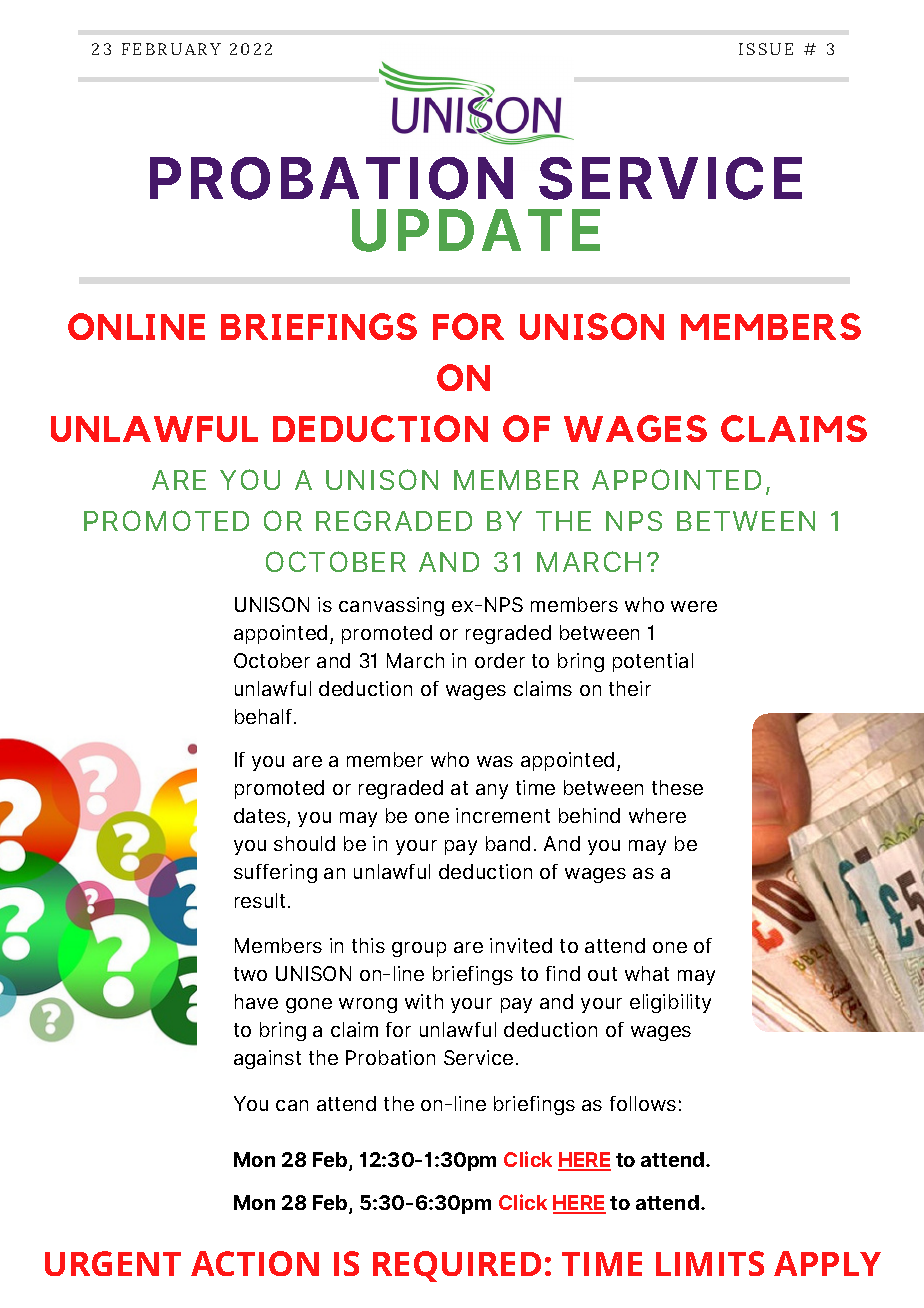 The height and width of the screenshot is (1308, 924). Describe the element at coordinates (476, 230) in the screenshot. I see `UPDATE` at that location.
